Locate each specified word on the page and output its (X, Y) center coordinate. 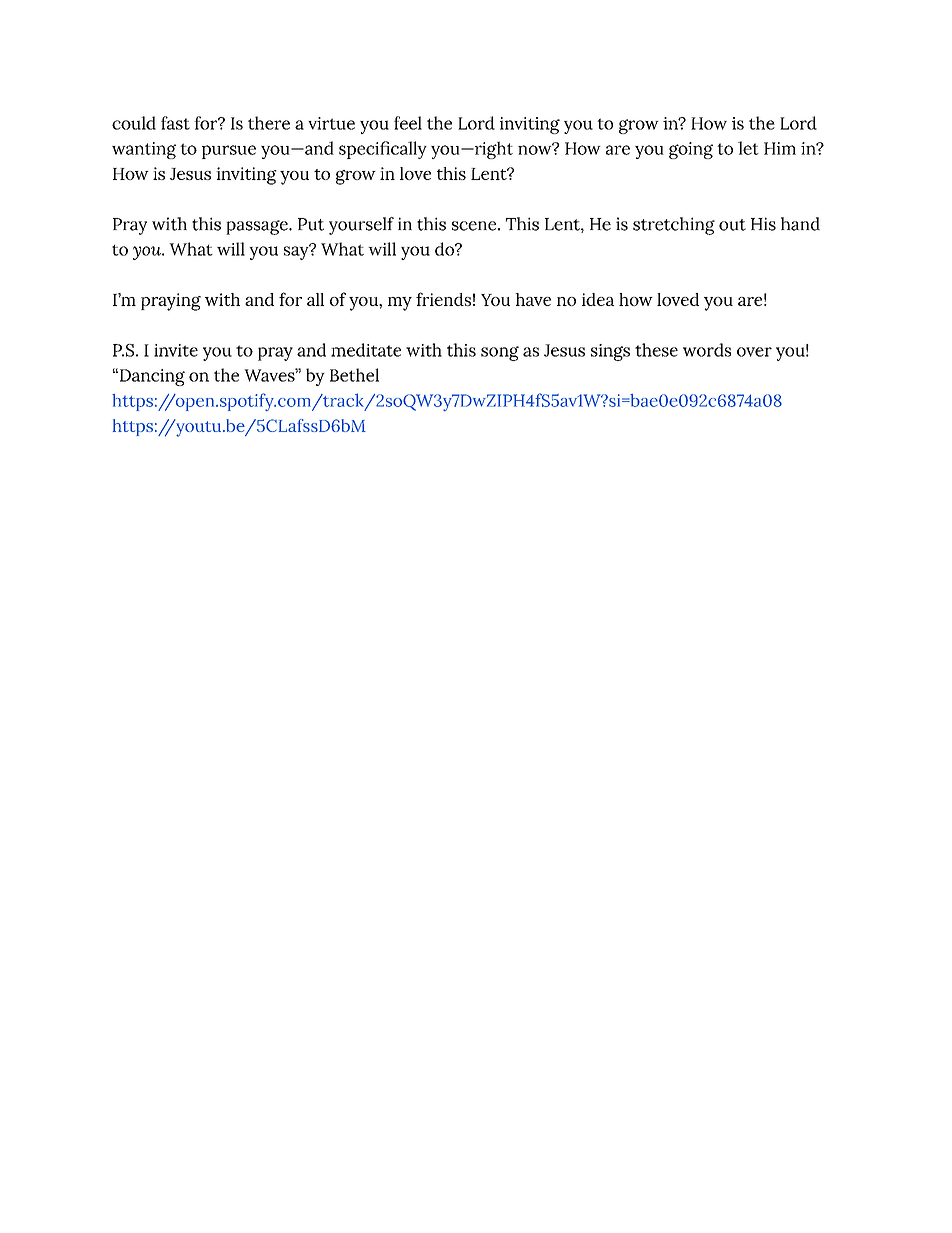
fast (175, 123)
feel (408, 123)
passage (258, 227)
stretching (674, 226)
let (748, 148)
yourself (361, 226)
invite (176, 350)
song (500, 353)
